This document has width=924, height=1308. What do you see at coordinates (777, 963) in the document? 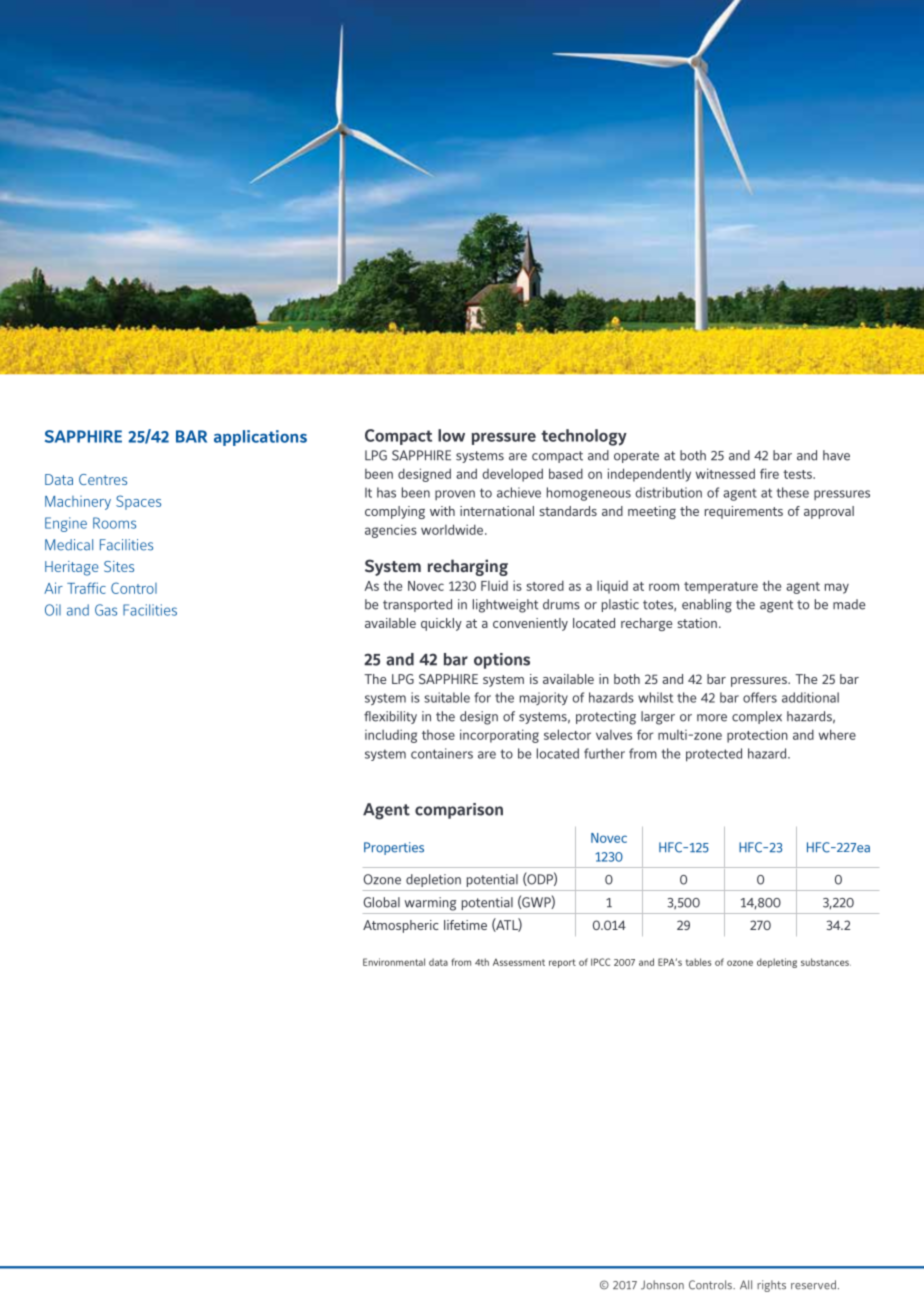
I see `depleting` at bounding box center [777, 963].
